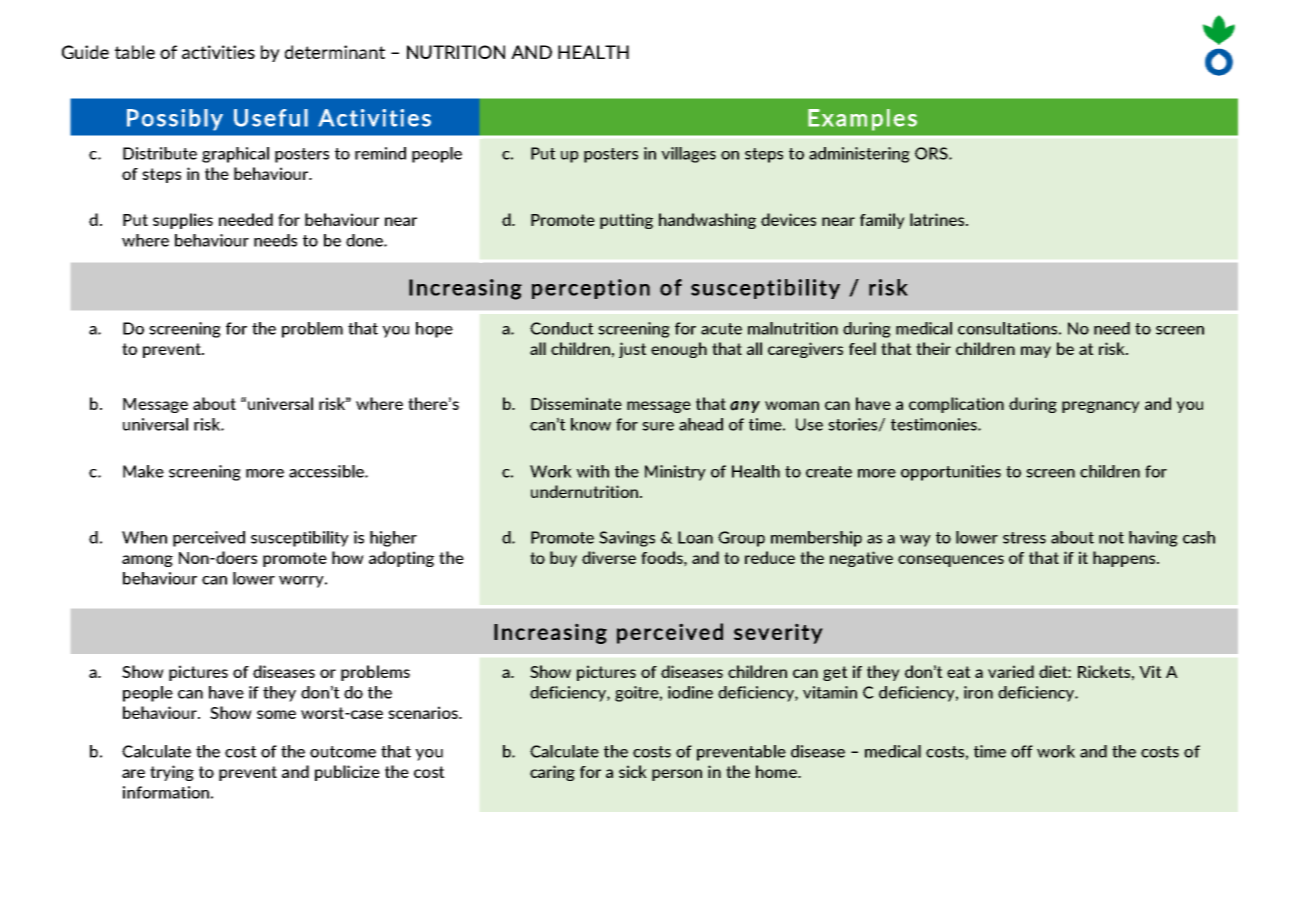 The width and height of the screenshot is (1308, 924). What do you see at coordinates (626, 221) in the screenshot?
I see `putting` at bounding box center [626, 221].
